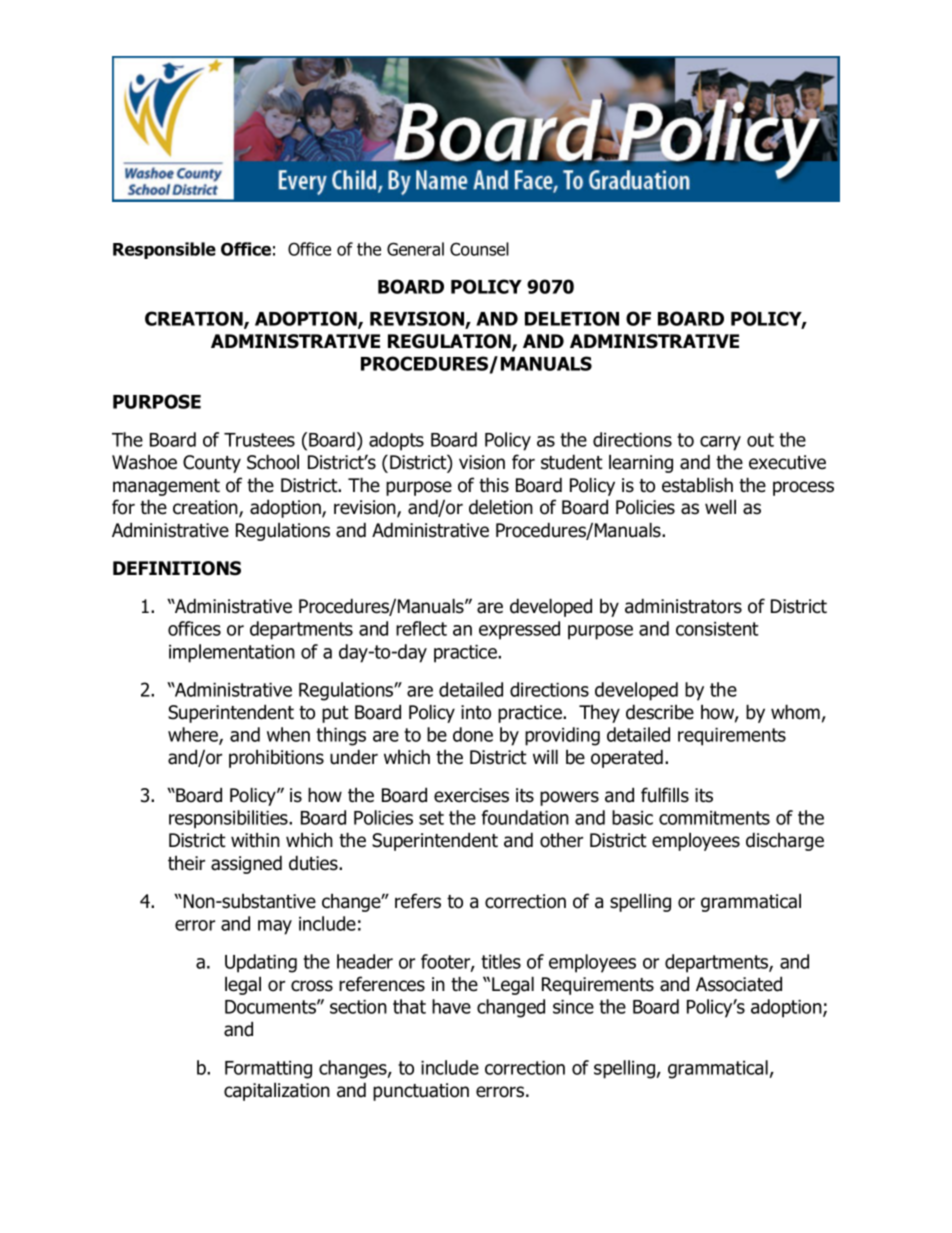 The height and width of the screenshot is (1233, 952). Describe the element at coordinates (494, 485) in the screenshot. I see `this` at that location.
